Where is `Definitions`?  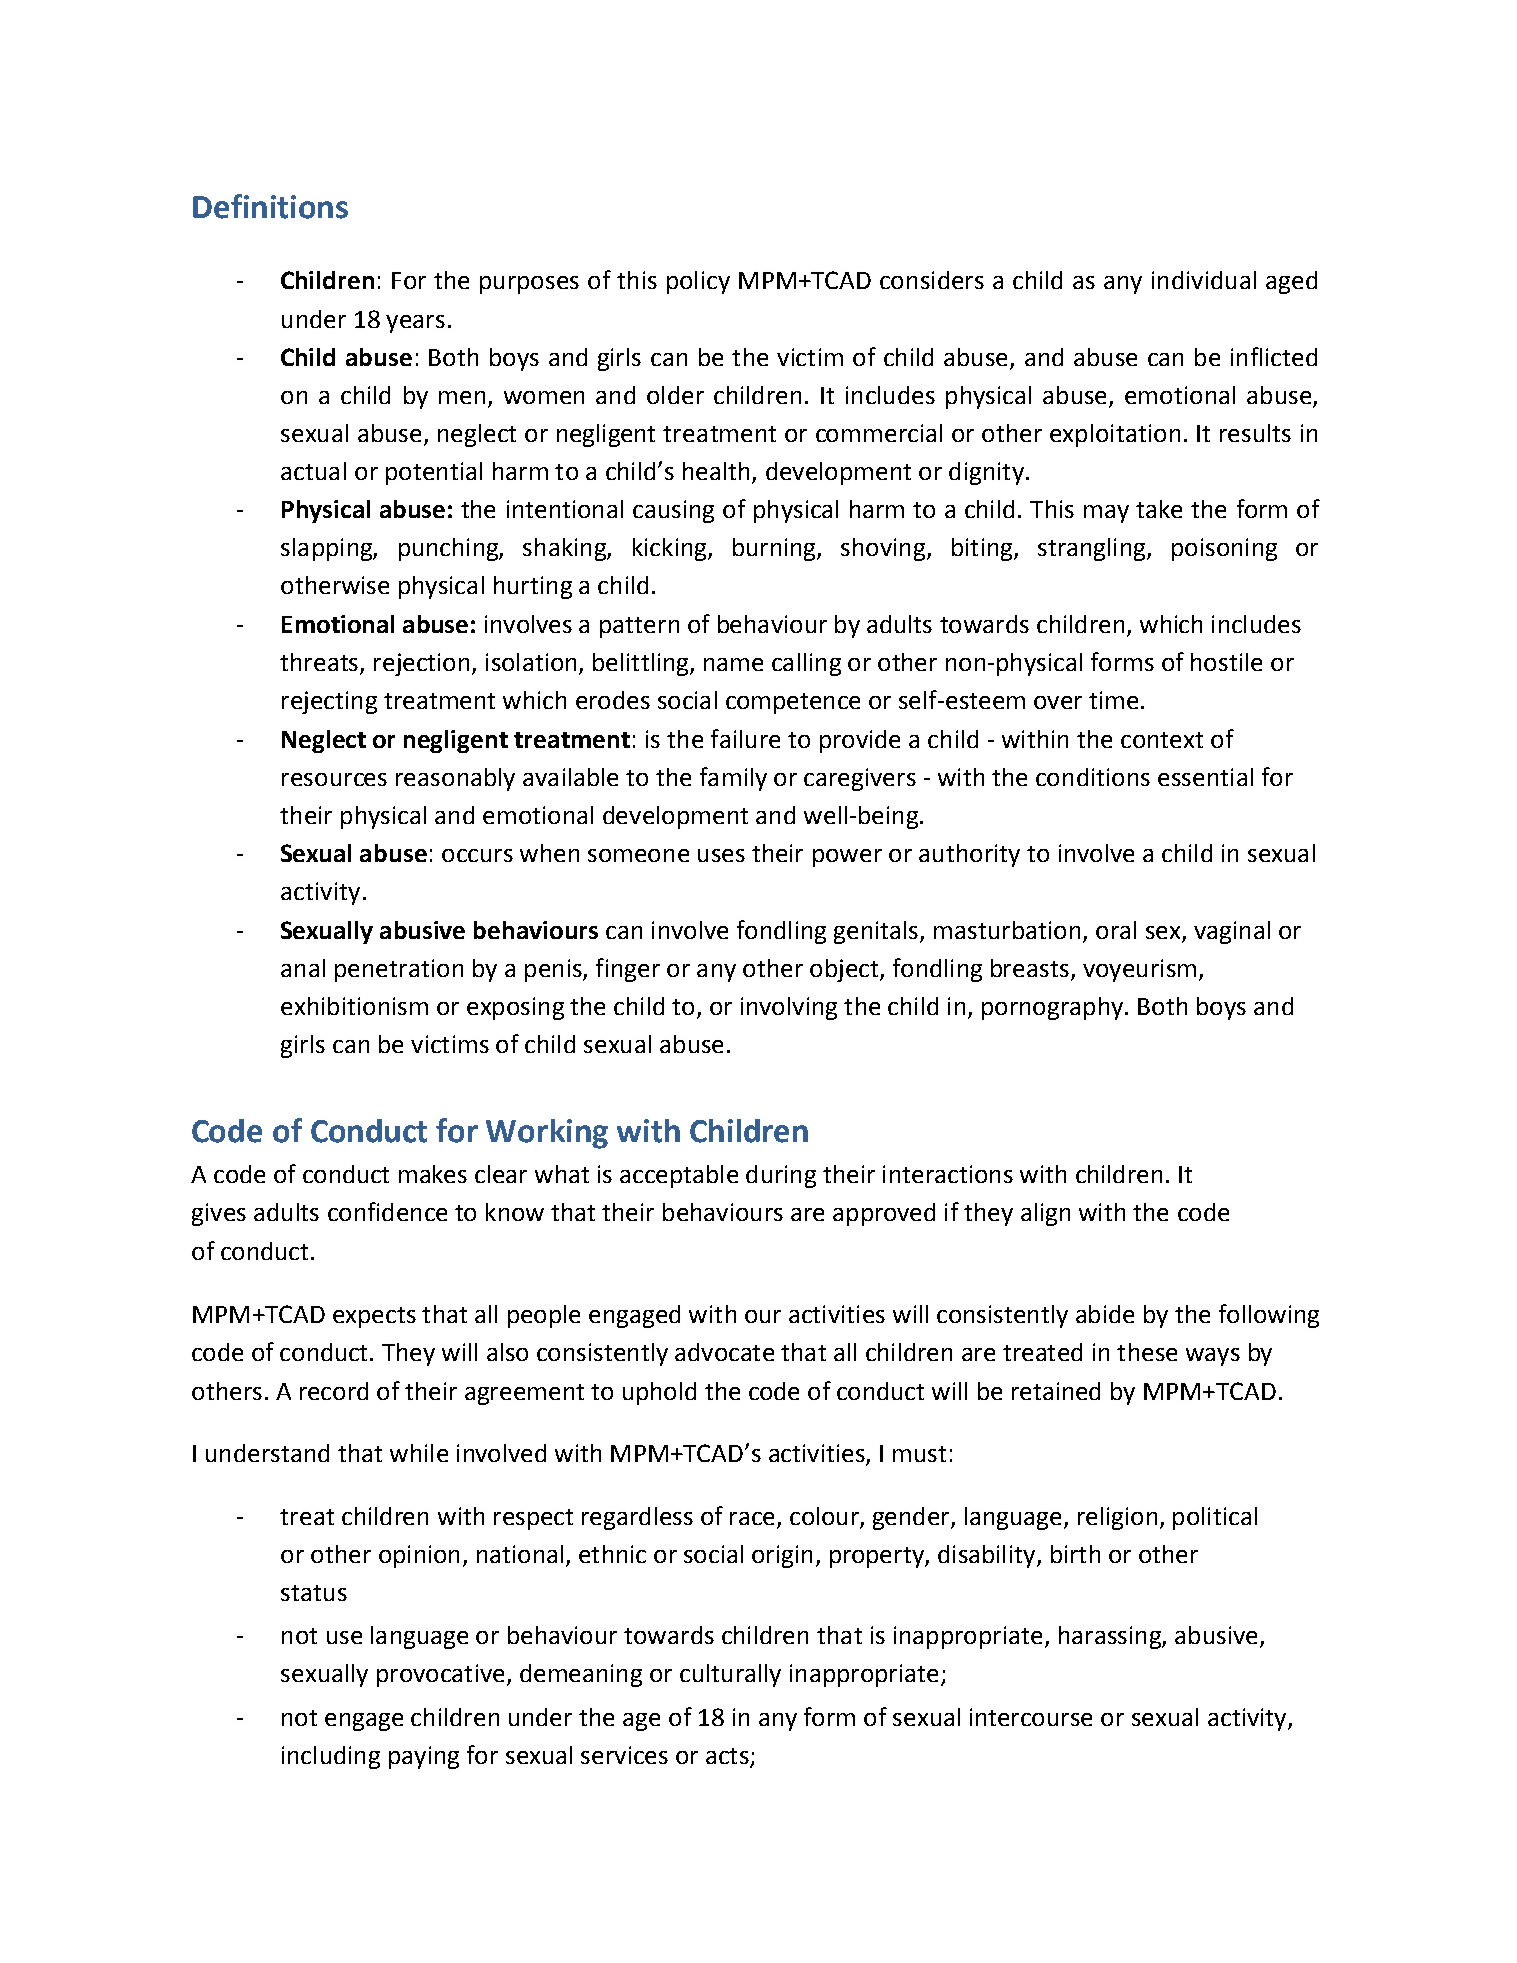 Definitions is located at coordinates (270, 206).
